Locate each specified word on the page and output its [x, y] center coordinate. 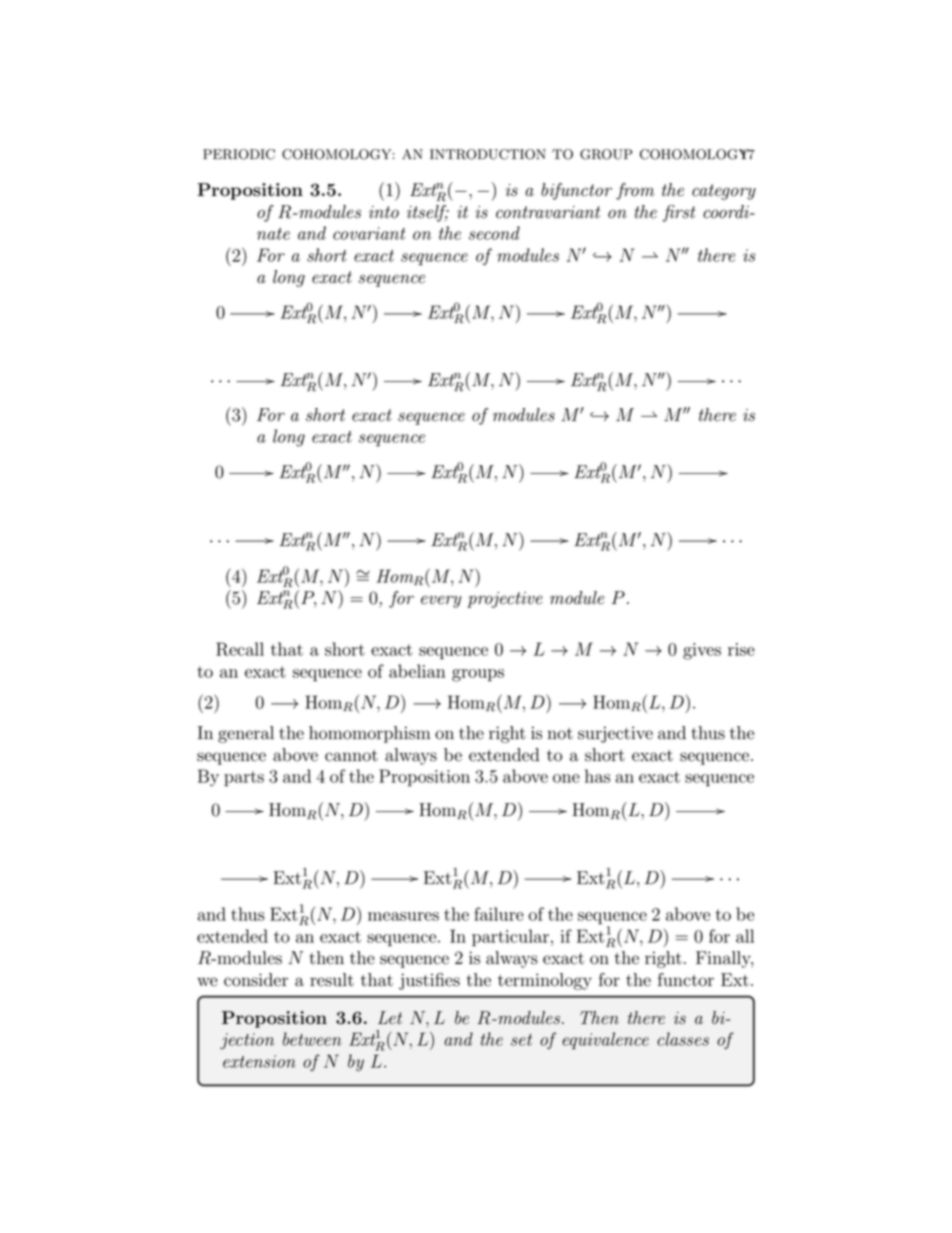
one [566, 778]
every [441, 601]
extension [259, 1061]
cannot [351, 756]
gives [702, 651]
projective [505, 600]
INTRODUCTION [488, 154]
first [679, 213]
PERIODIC [239, 154]
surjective [615, 734]
